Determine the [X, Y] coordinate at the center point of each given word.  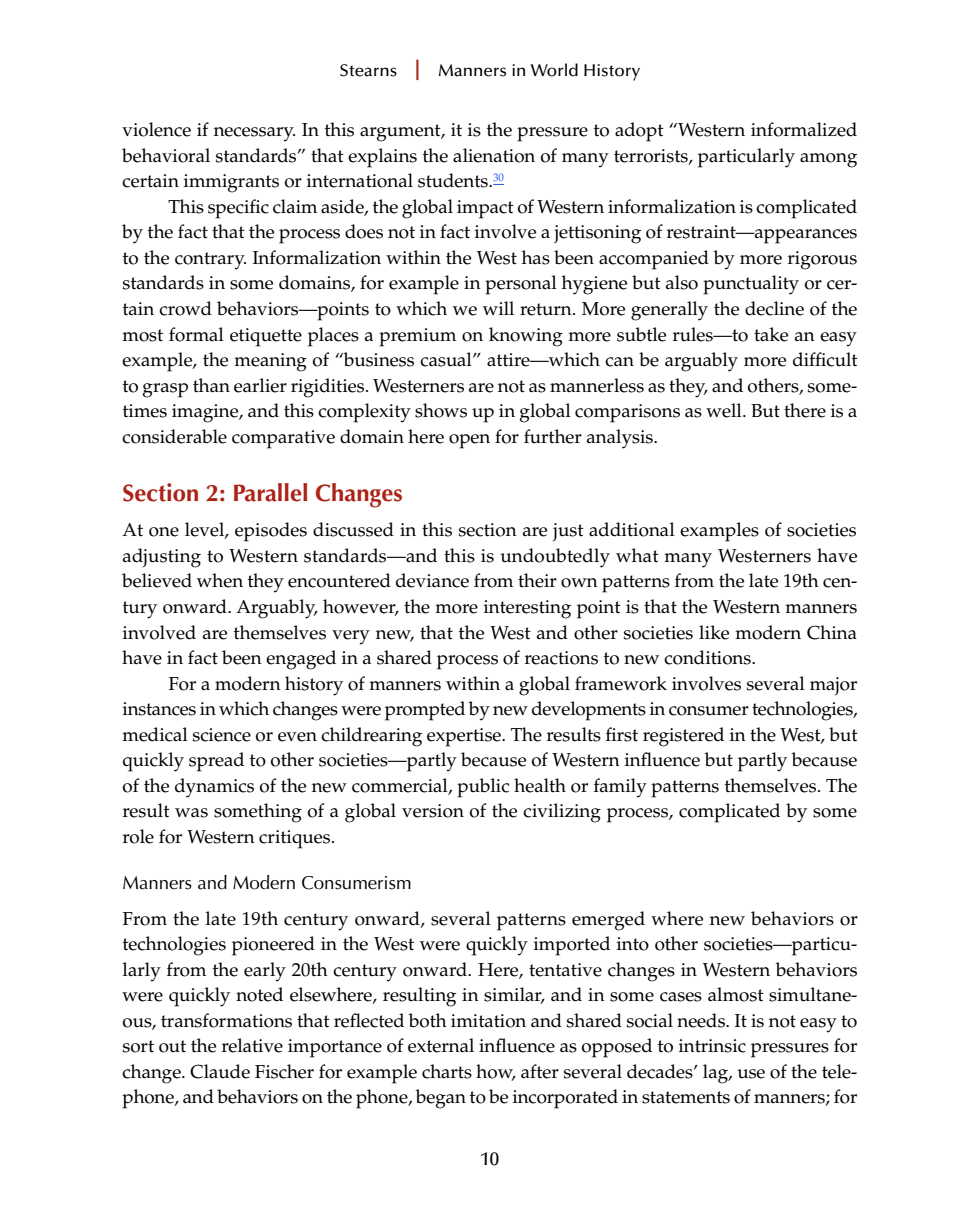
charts [447, 1071]
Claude [220, 1071]
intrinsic [712, 1046]
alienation [494, 155]
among [828, 160]
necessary [254, 134]
